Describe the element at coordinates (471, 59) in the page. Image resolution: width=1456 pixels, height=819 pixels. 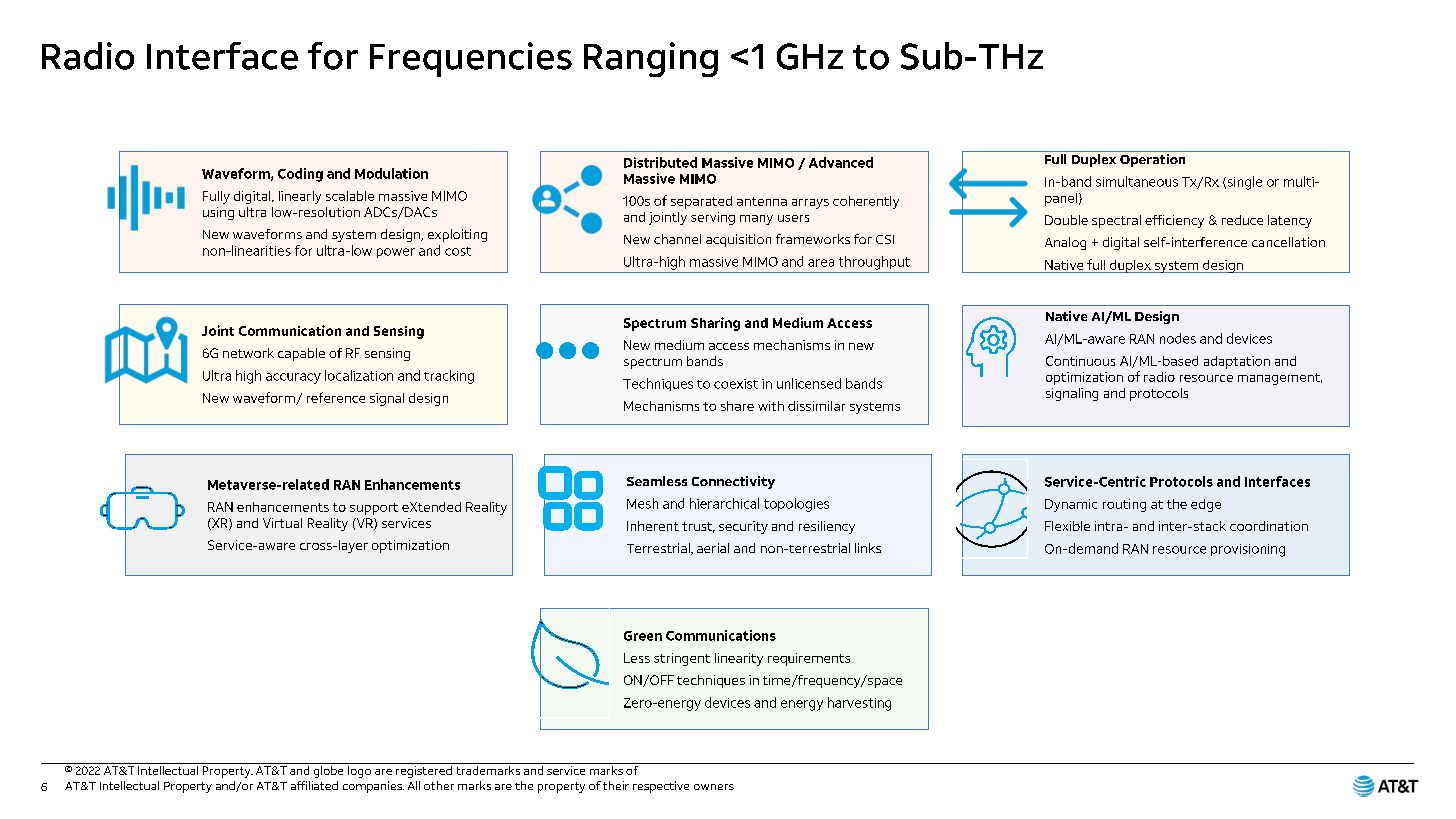
I see `Frequencies` at that location.
